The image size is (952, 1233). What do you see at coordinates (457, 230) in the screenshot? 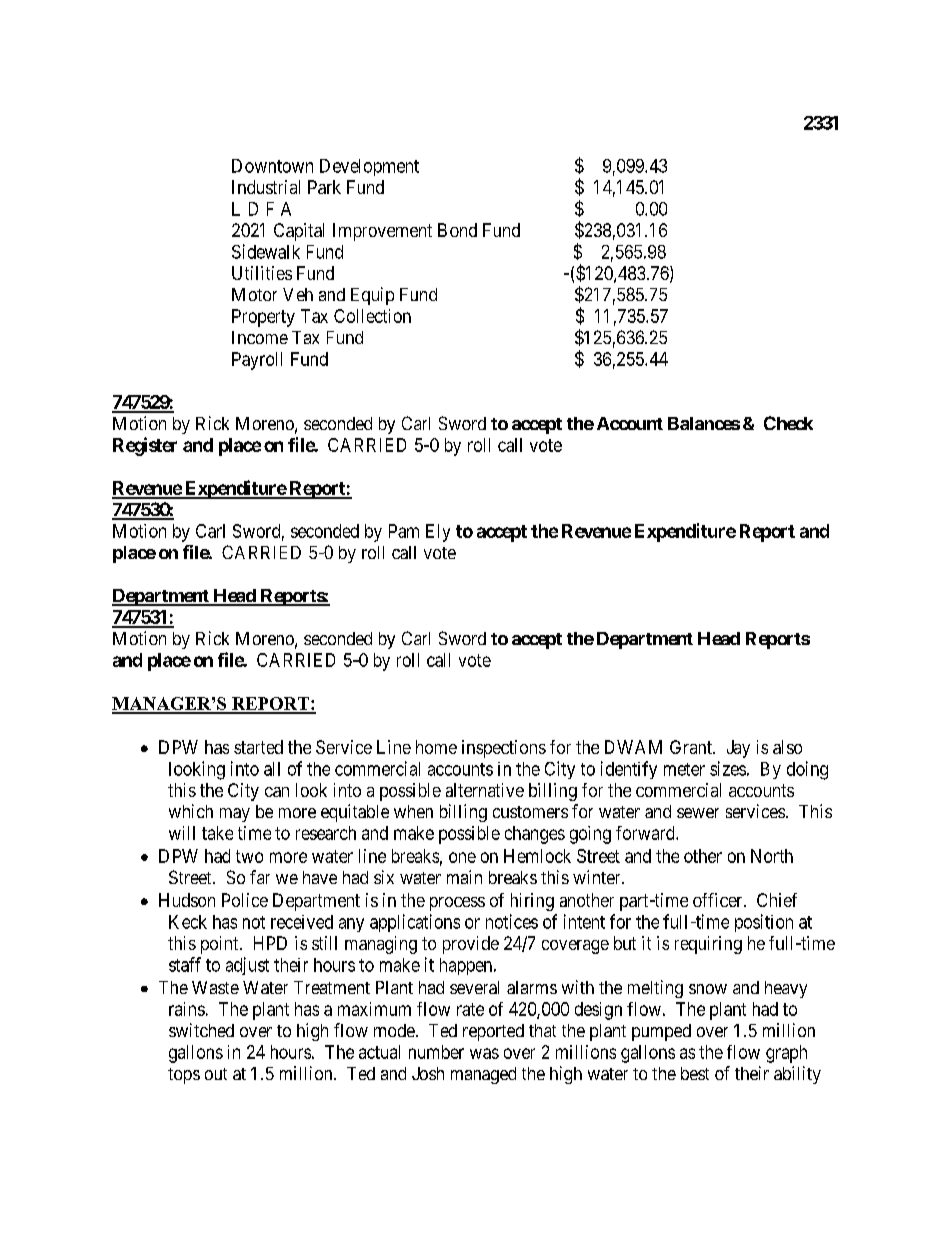
I see `Bond` at bounding box center [457, 230].
